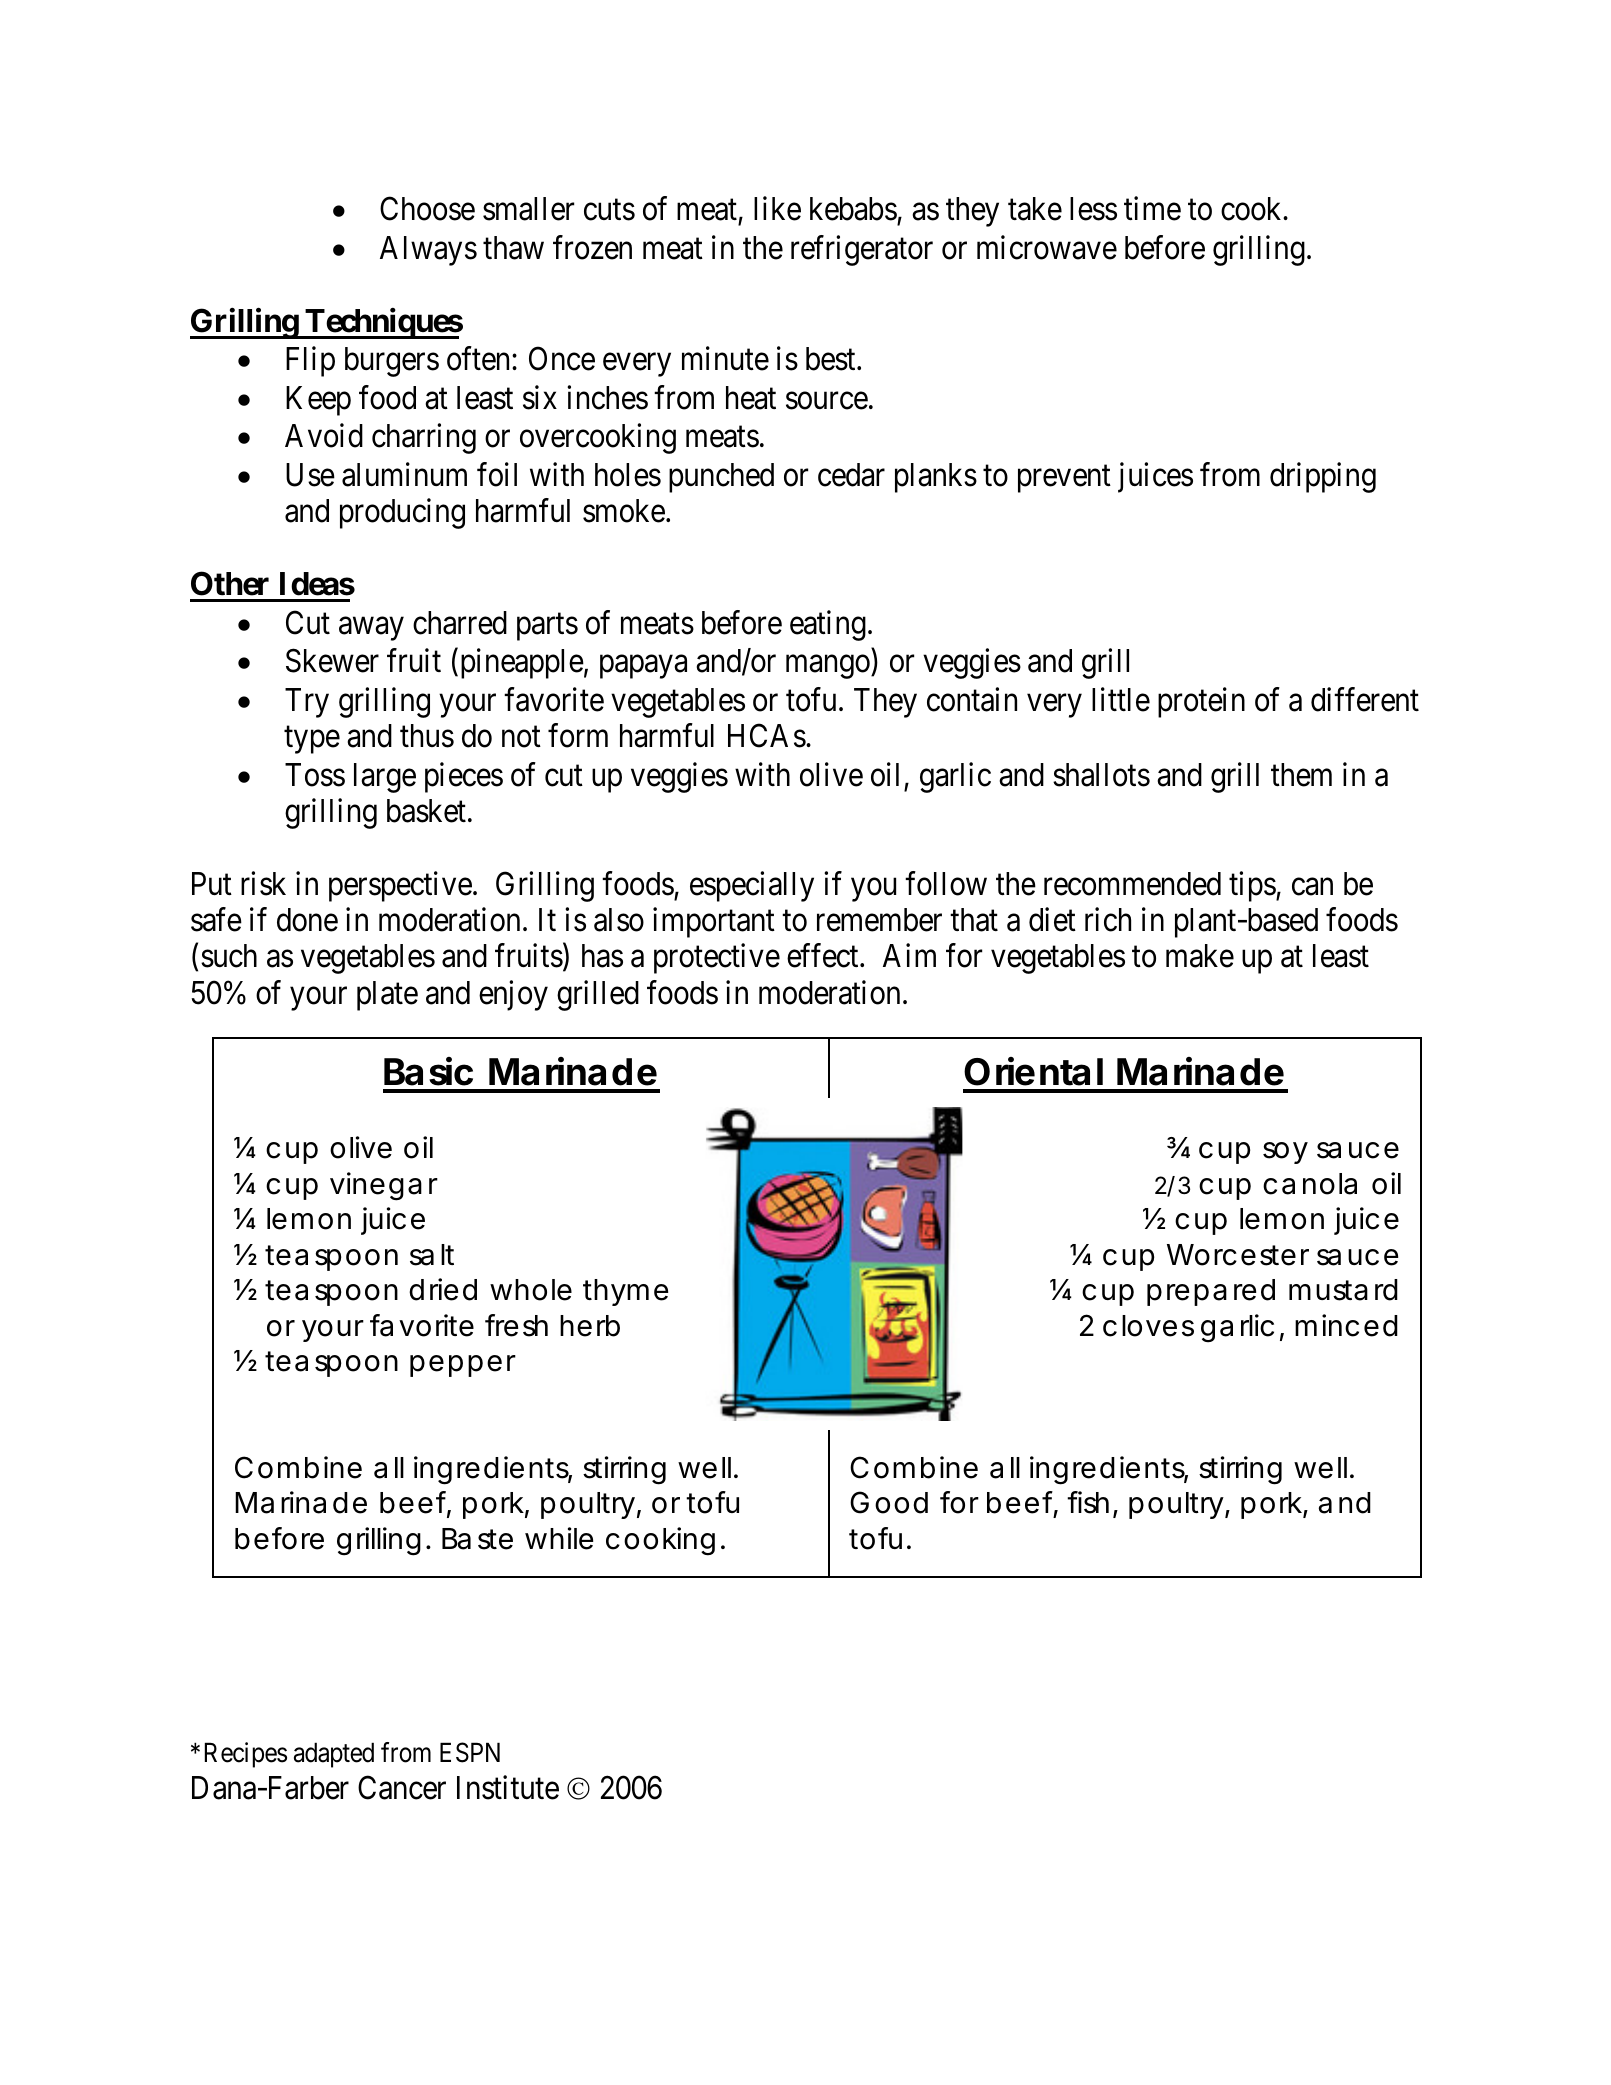  What do you see at coordinates (1088, 1502) in the image?
I see `fish` at bounding box center [1088, 1502].
